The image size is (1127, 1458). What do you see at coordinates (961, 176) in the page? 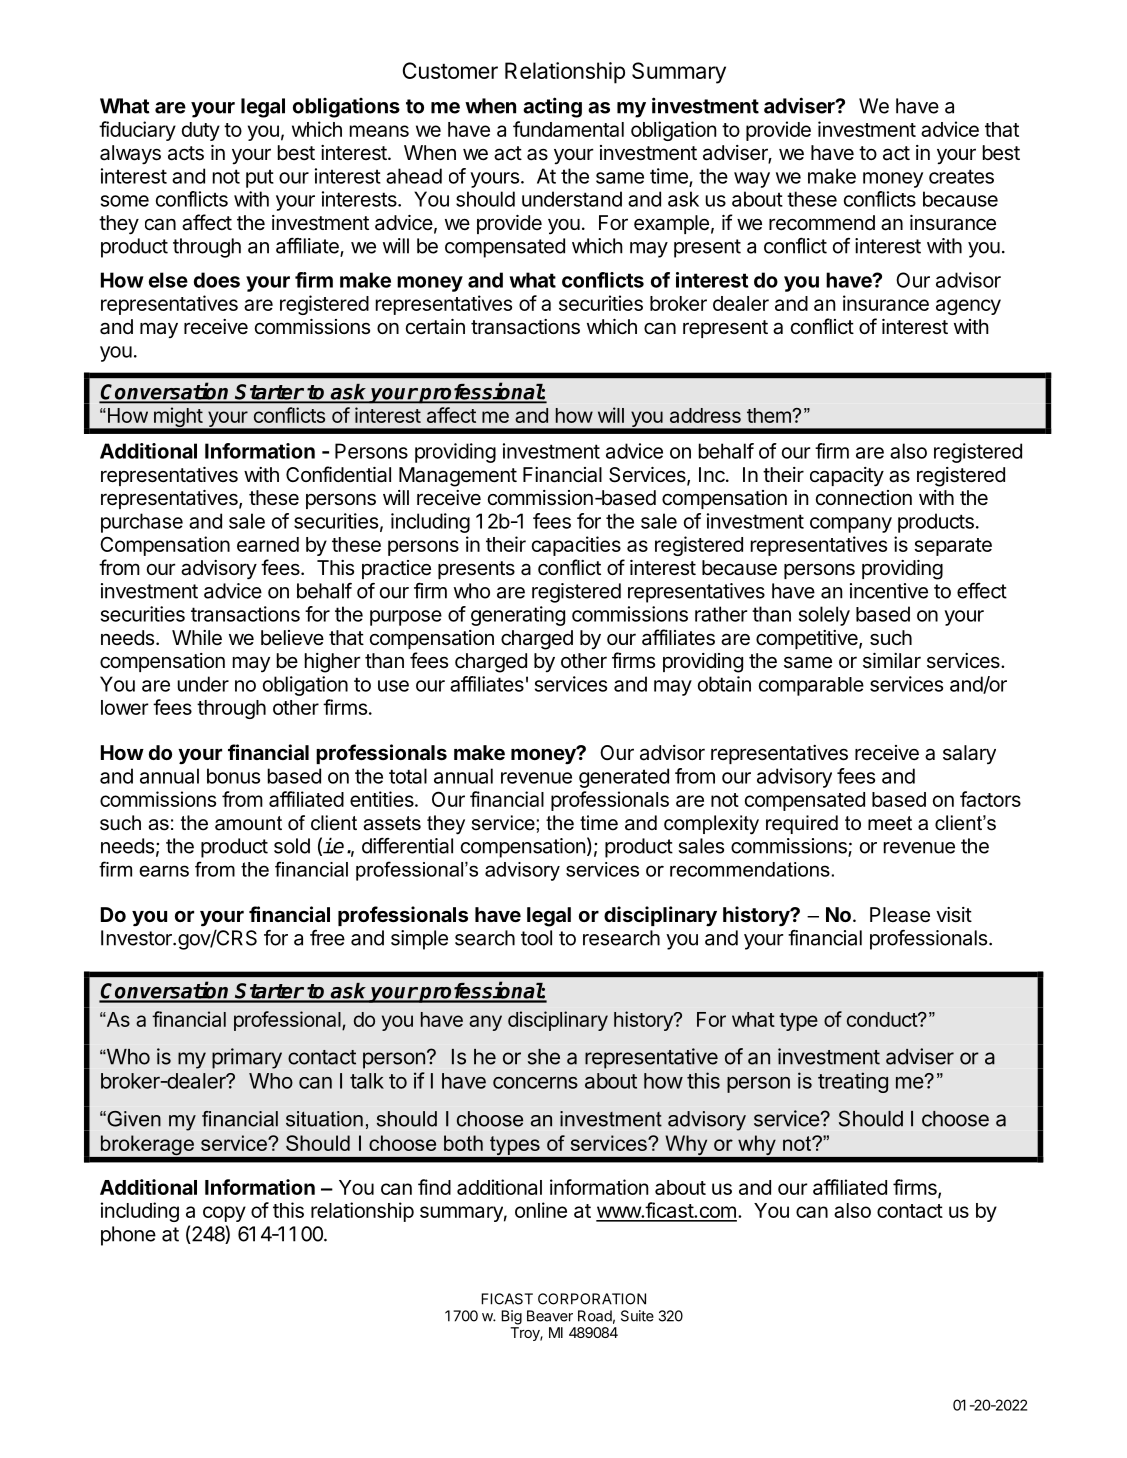
I see `creates` at bounding box center [961, 176].
